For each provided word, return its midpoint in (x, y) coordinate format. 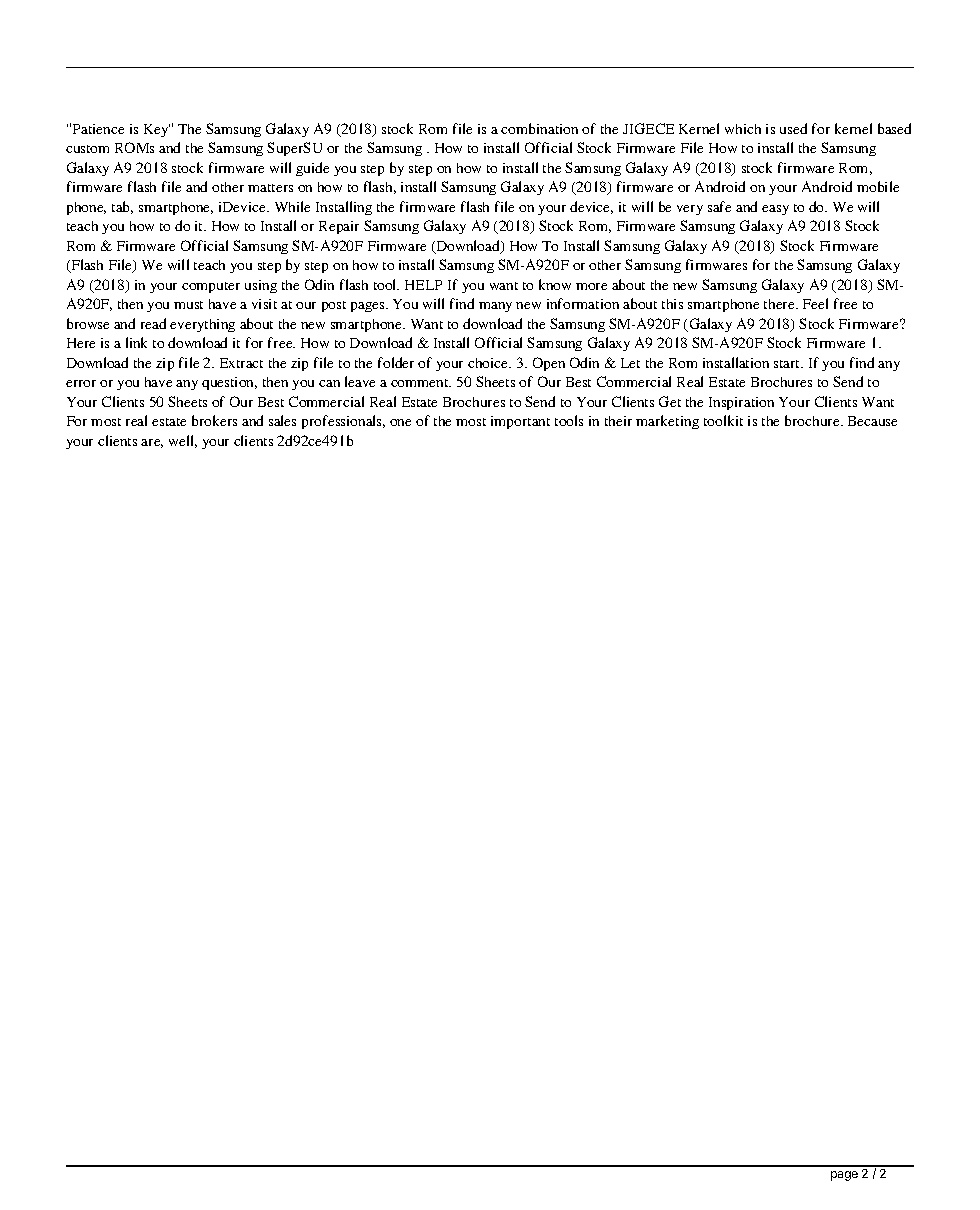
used (793, 128)
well (183, 441)
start (788, 364)
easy (775, 210)
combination (539, 128)
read (153, 323)
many (495, 307)
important (520, 422)
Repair (339, 227)
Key (157, 130)
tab (122, 207)
